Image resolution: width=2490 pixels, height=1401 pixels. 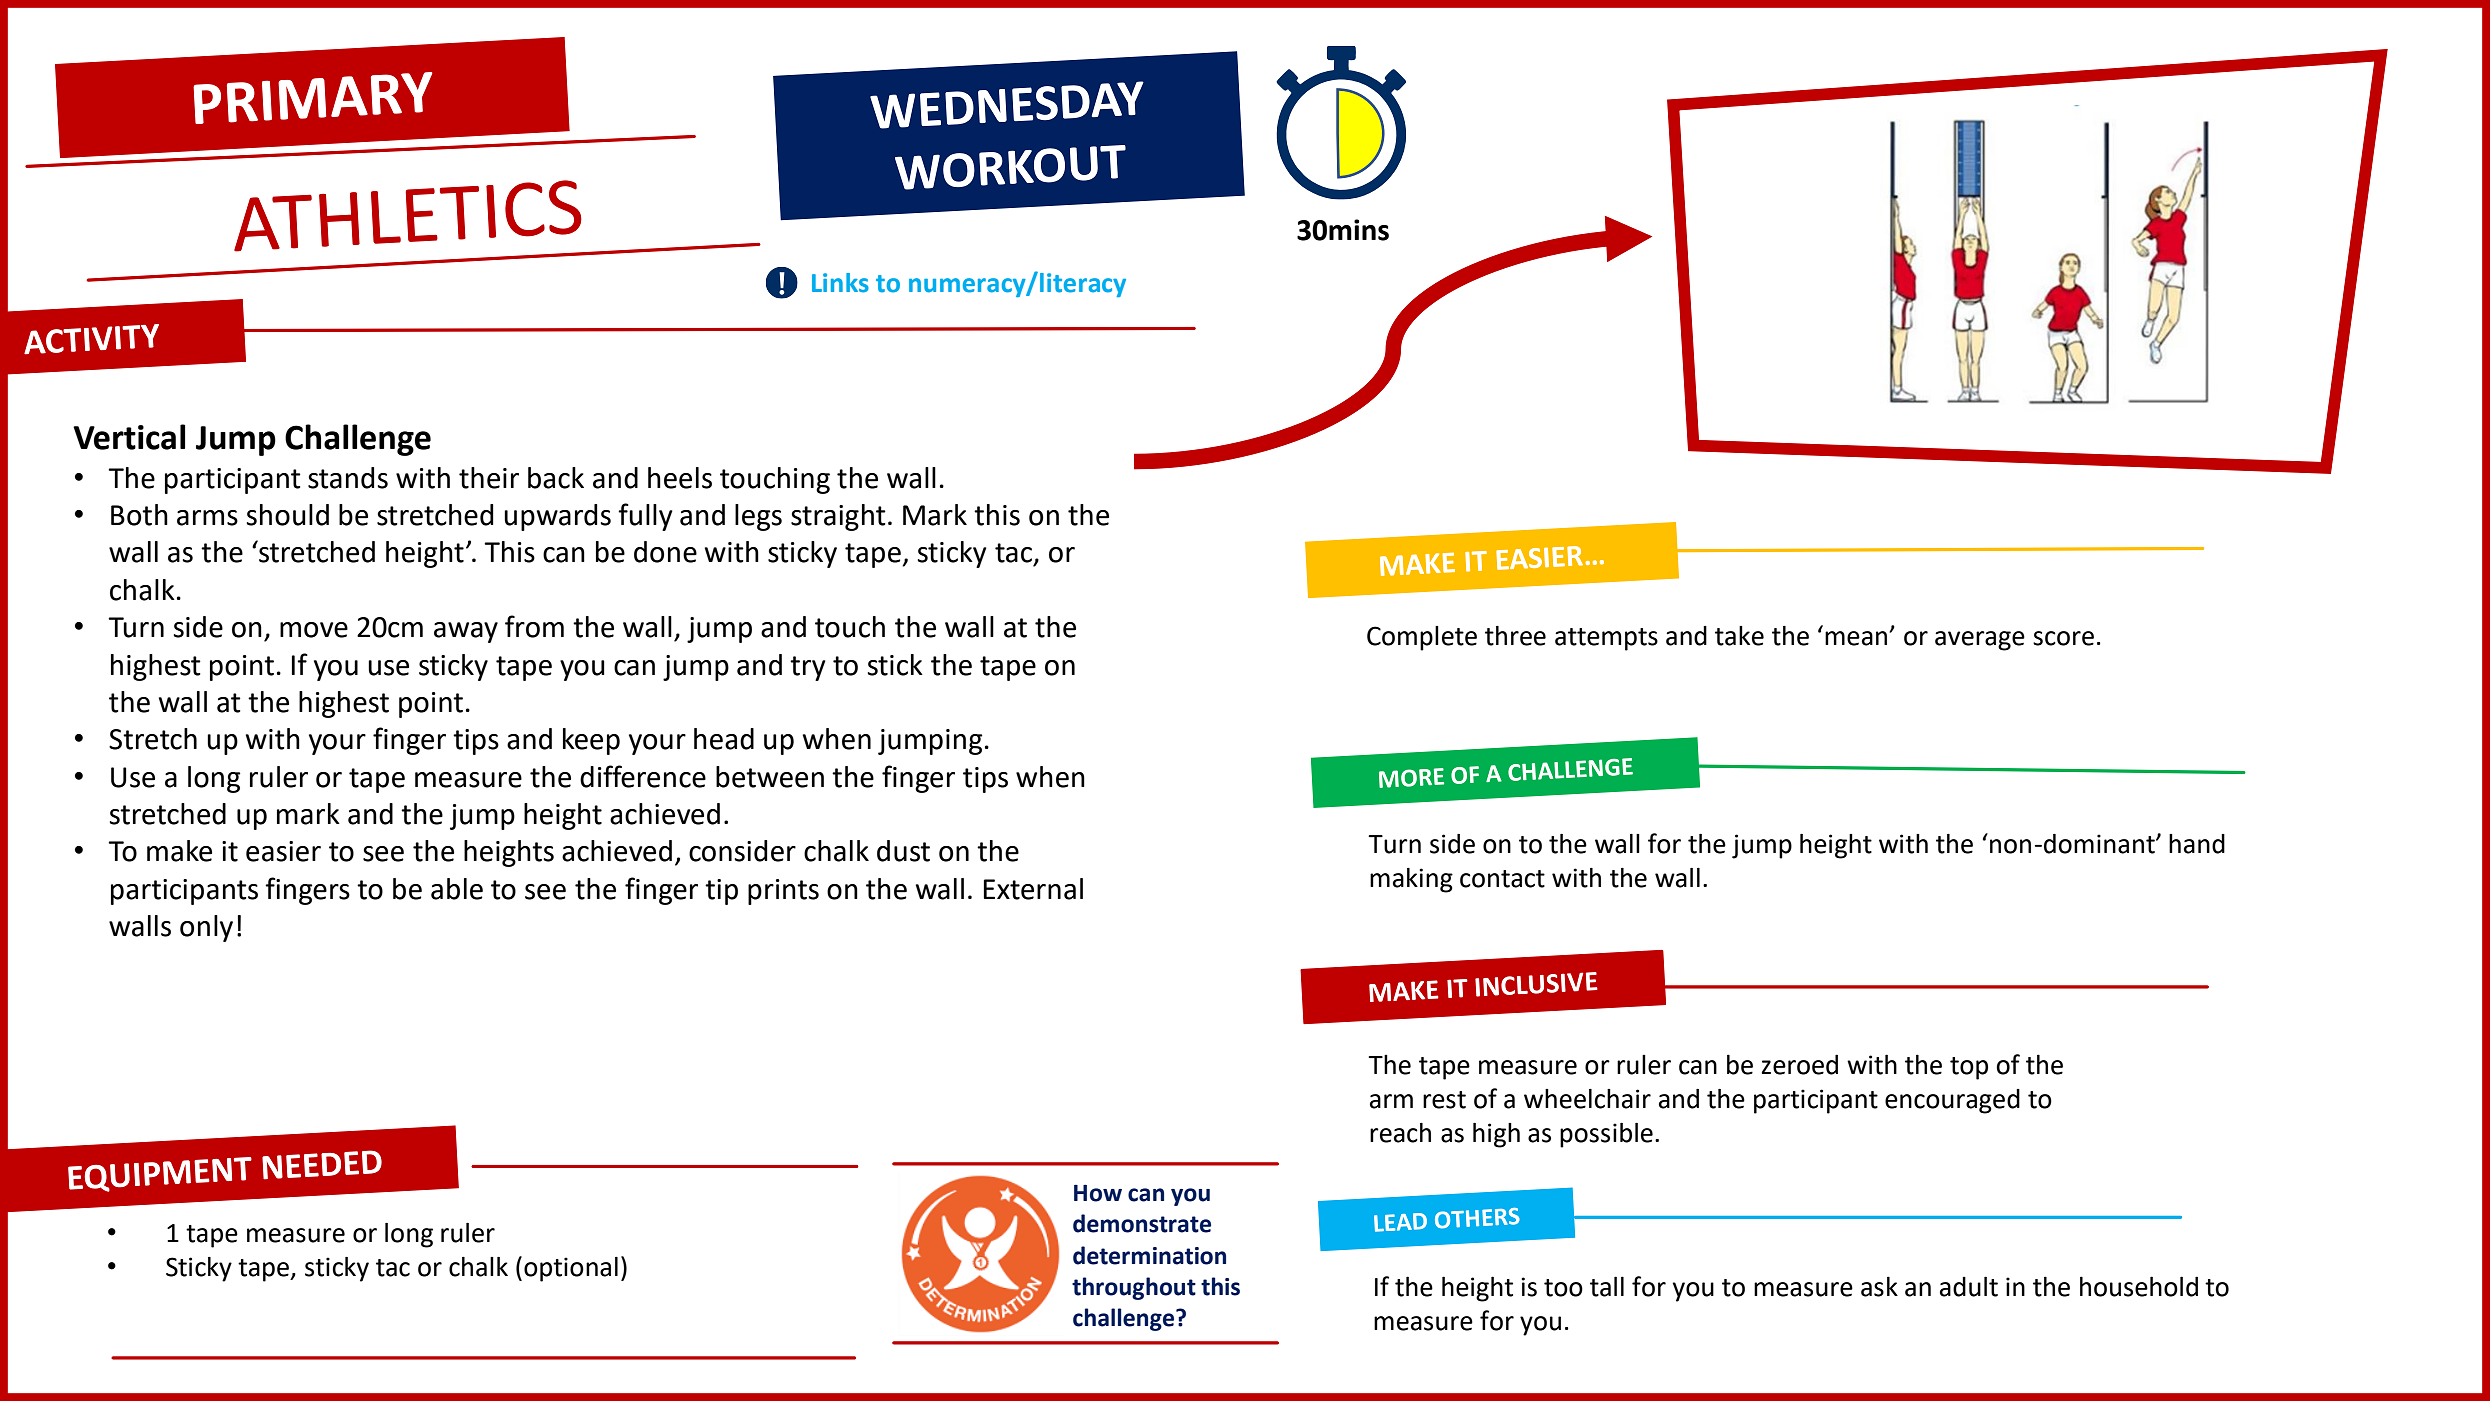 I want to click on Complete, so click(x=1422, y=638).
